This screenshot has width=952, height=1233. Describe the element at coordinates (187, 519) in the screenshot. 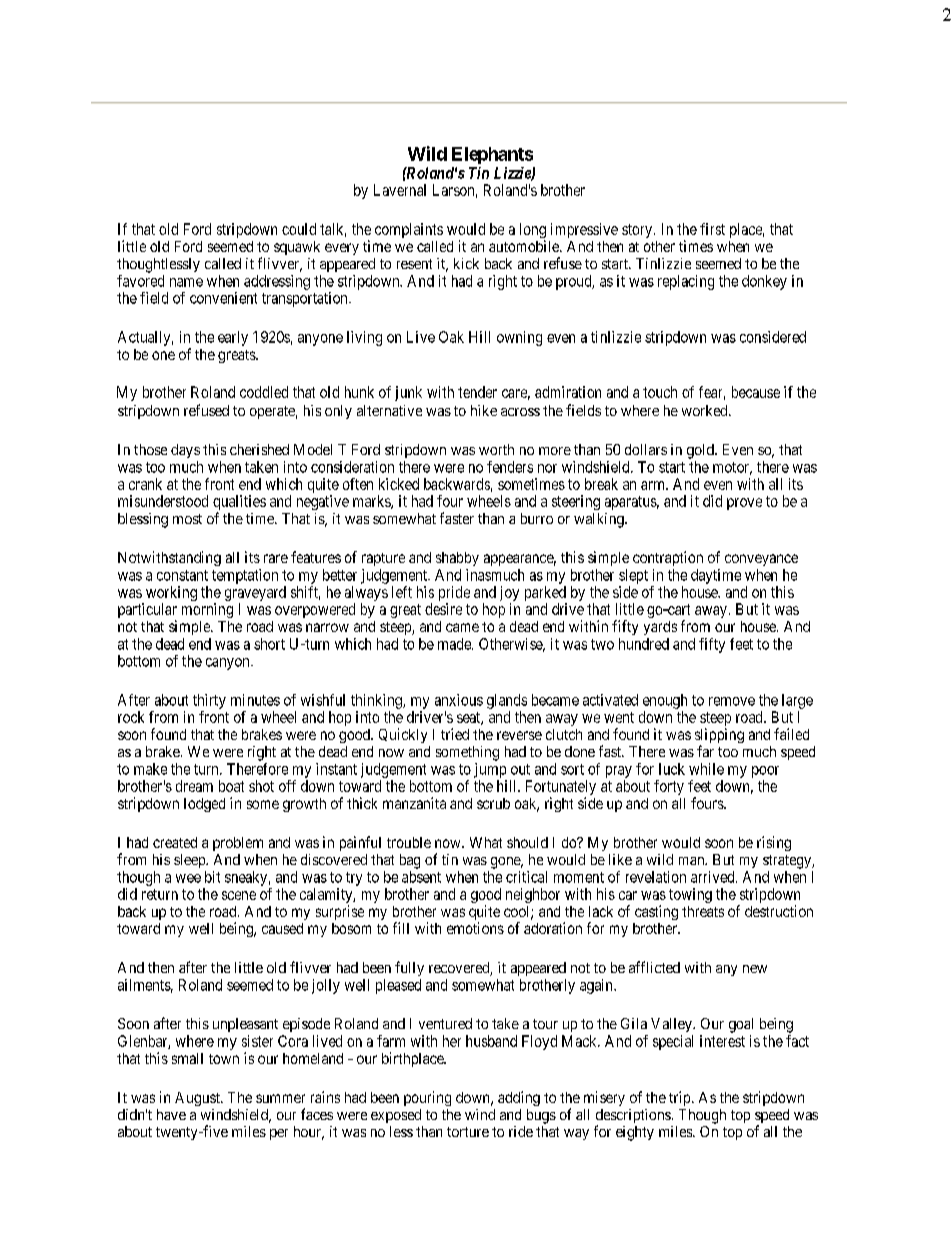

I see `most` at that location.
